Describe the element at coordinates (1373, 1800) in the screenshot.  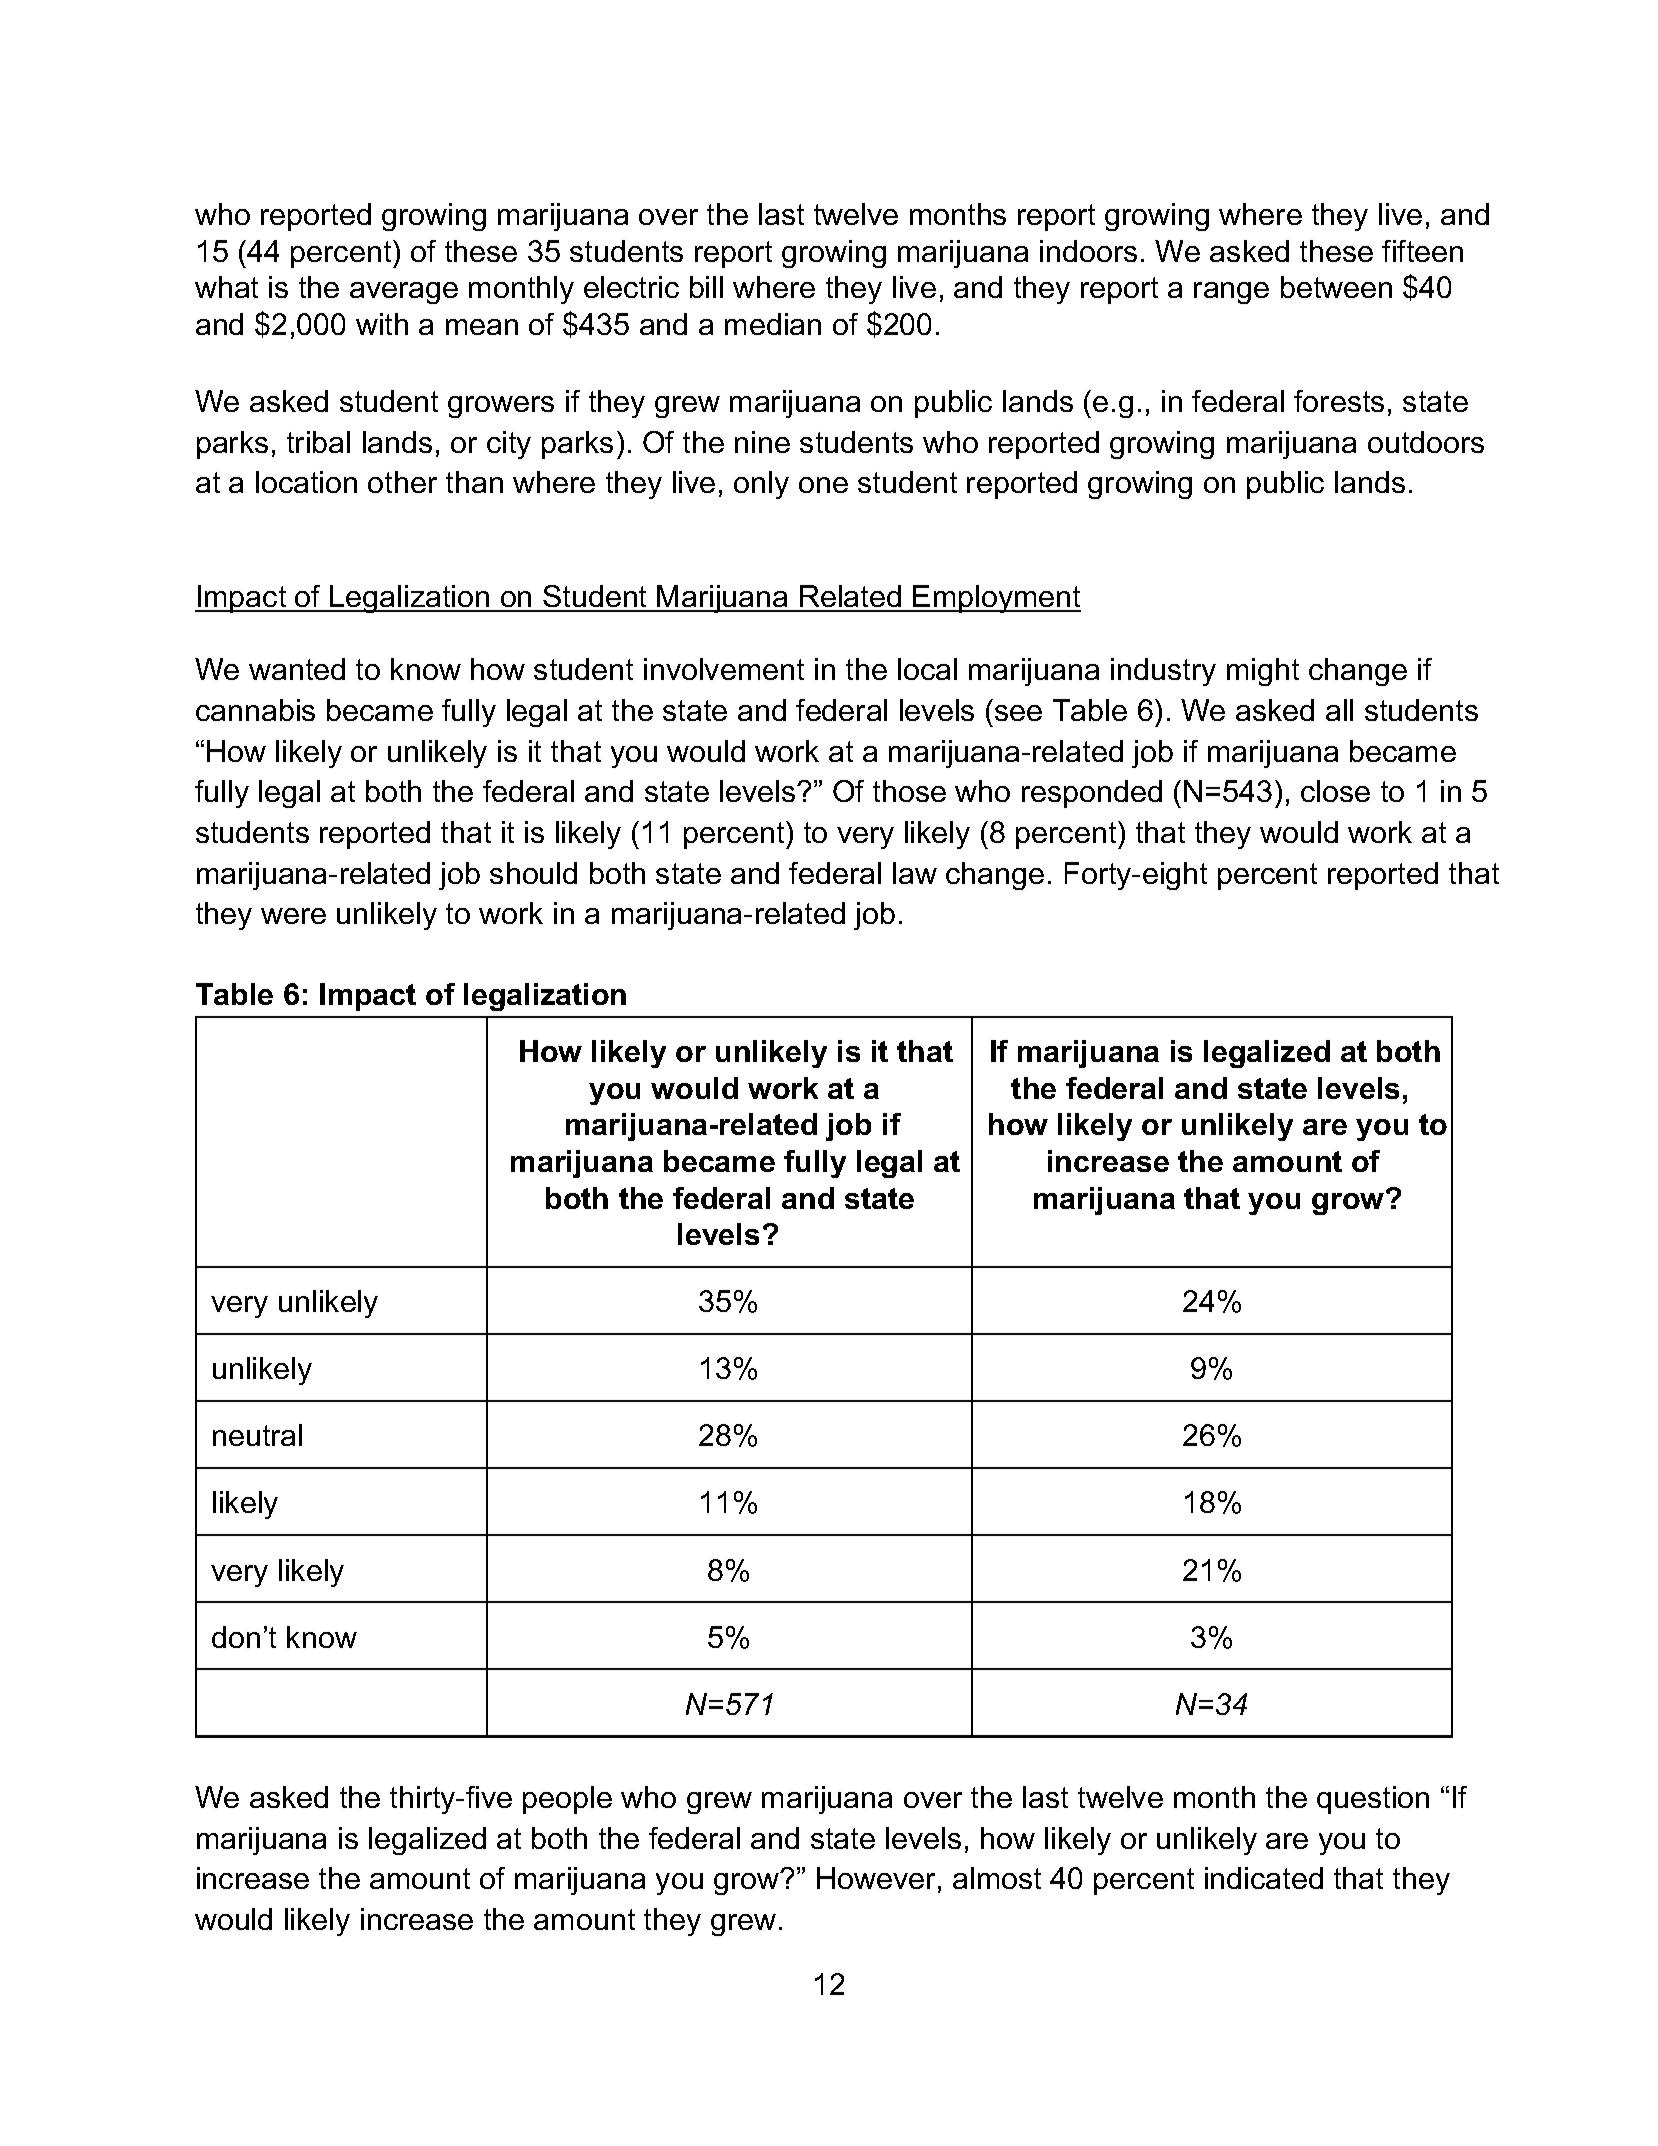
I see `question` at that location.
